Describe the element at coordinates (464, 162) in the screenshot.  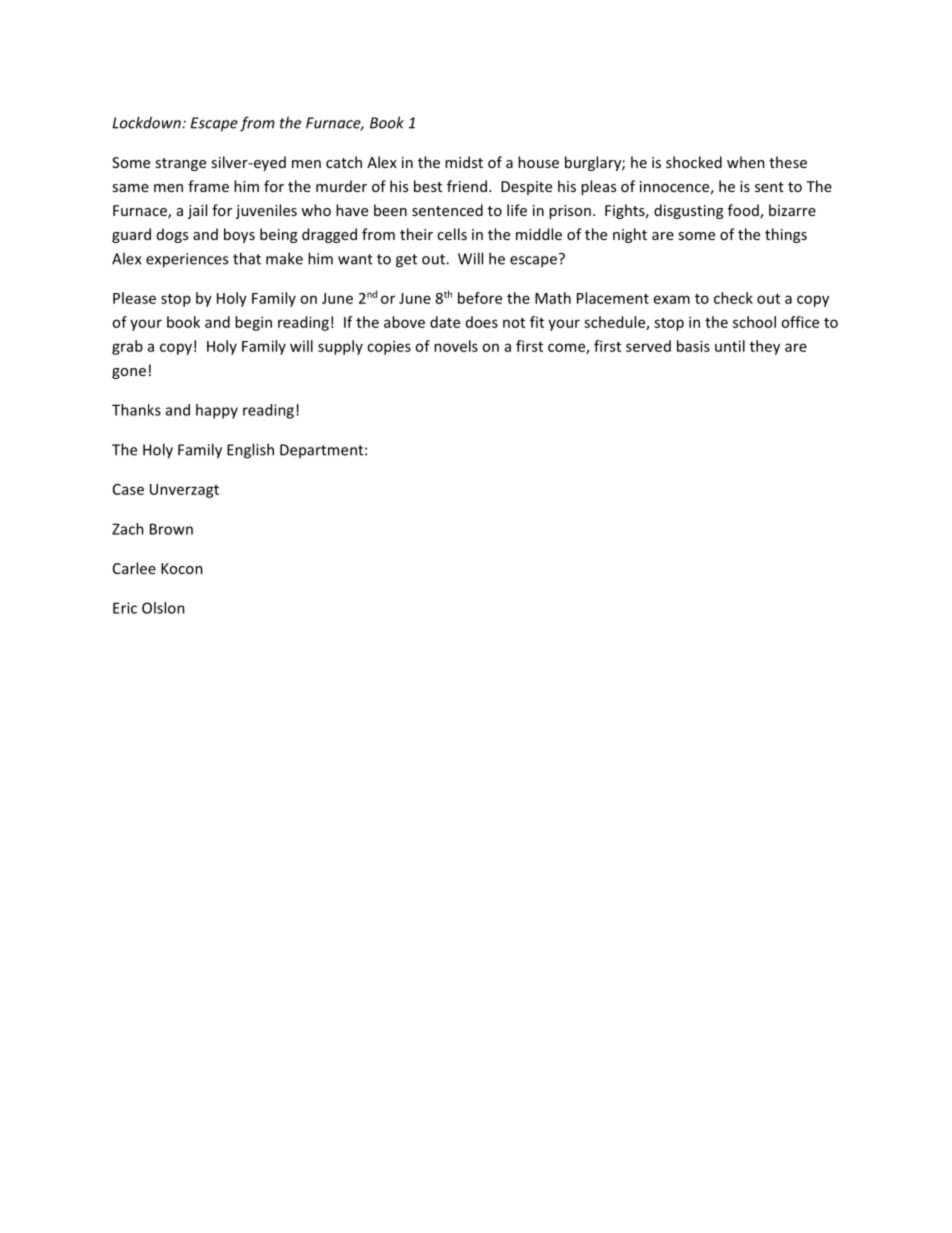
I see `midst` at that location.
